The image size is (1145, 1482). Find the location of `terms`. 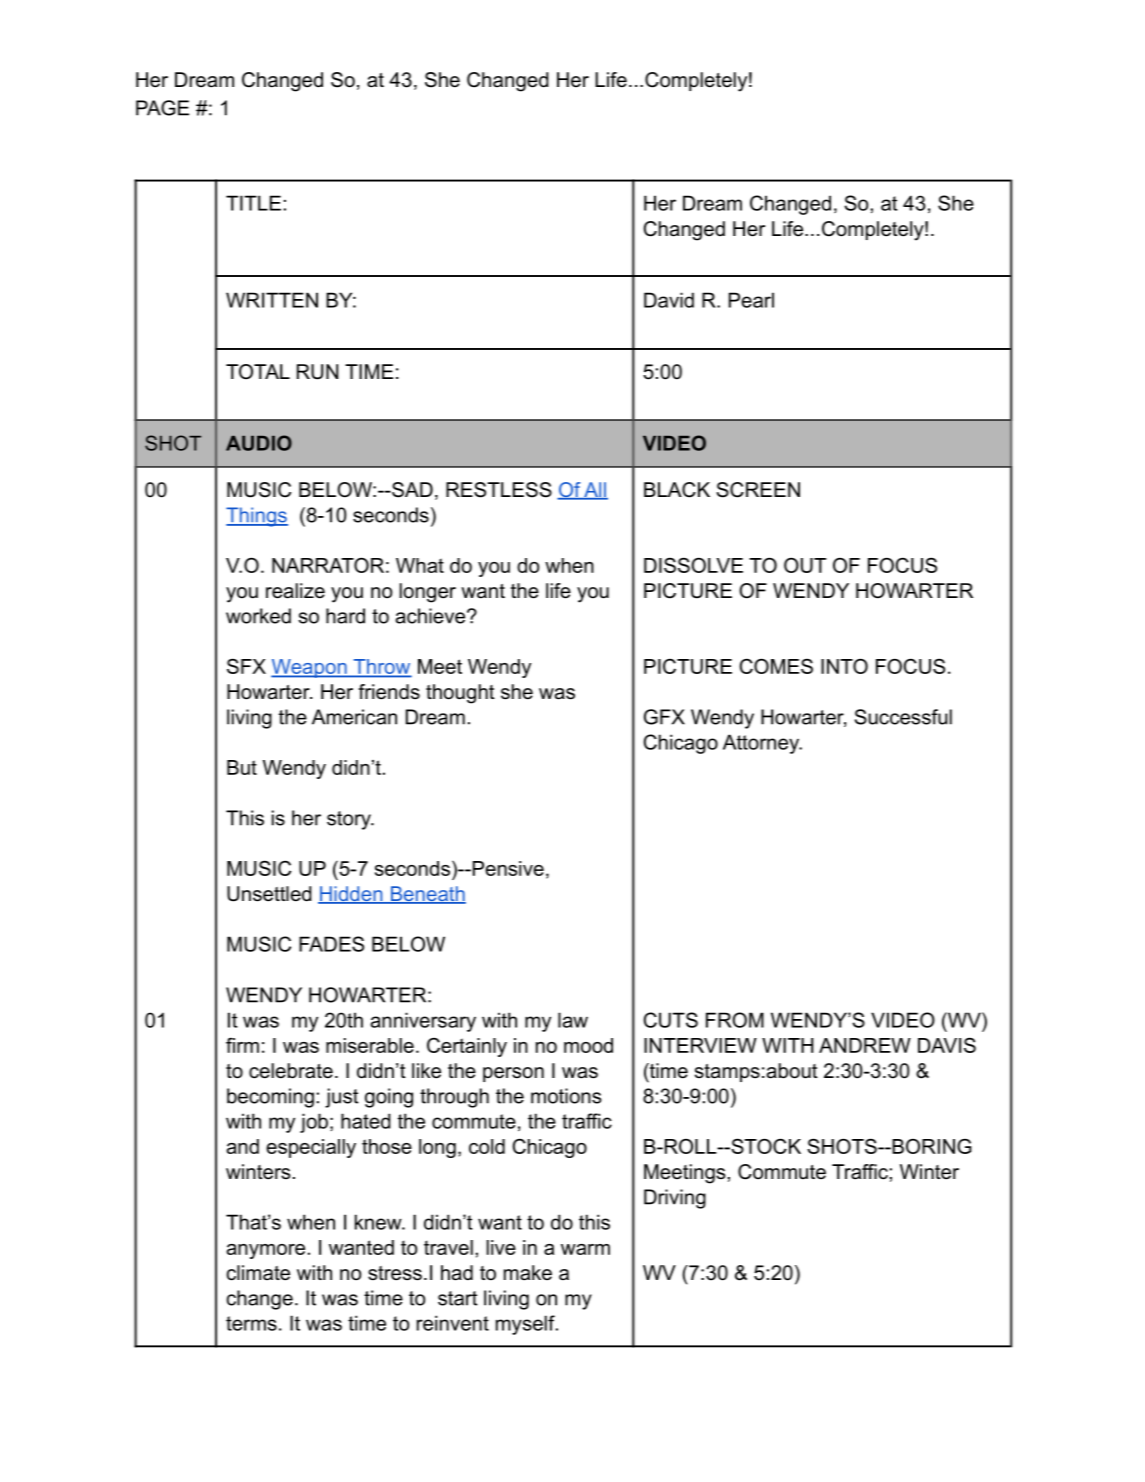

terms is located at coordinates (251, 1323).
